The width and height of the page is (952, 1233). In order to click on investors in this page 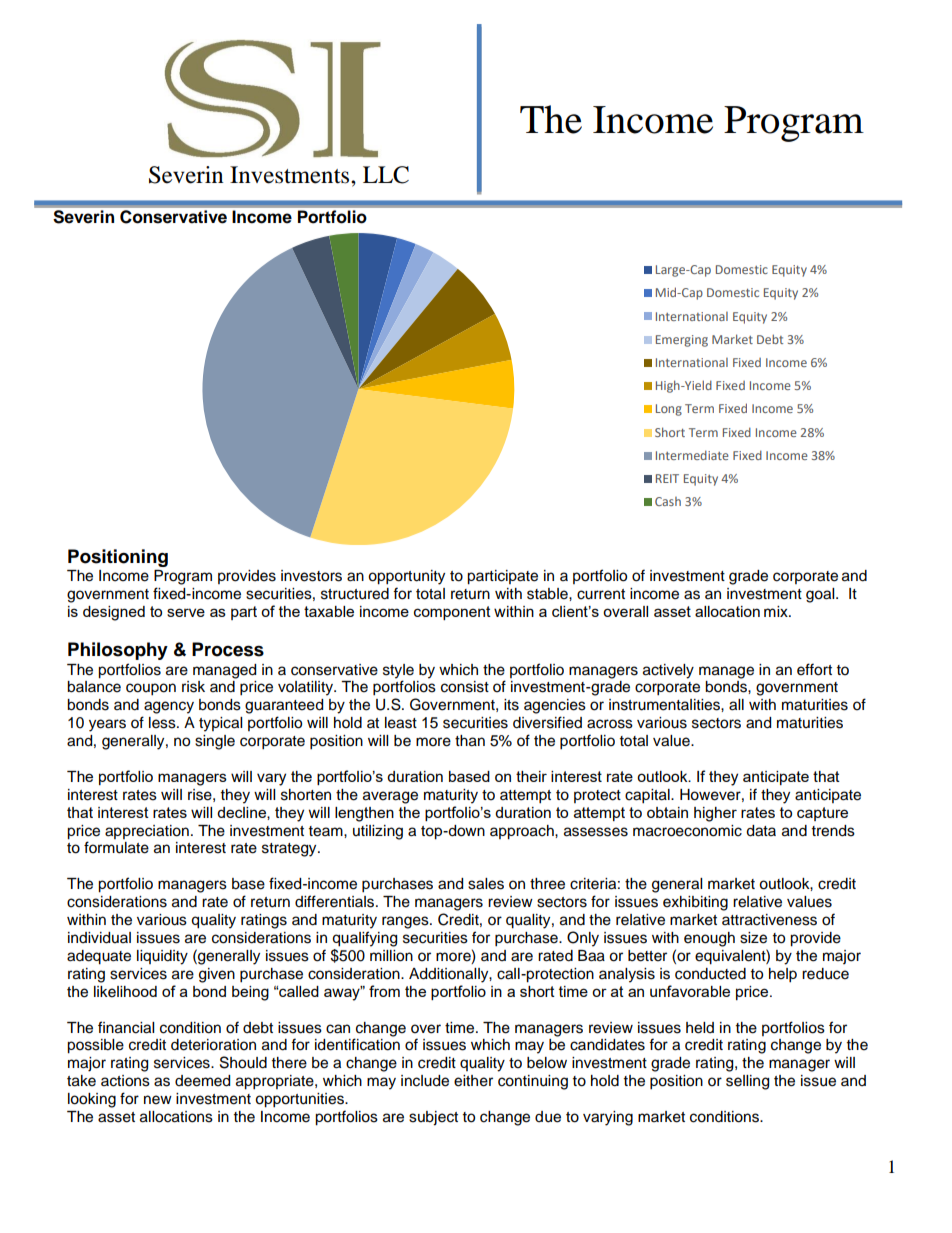, I will do `click(311, 576)`.
